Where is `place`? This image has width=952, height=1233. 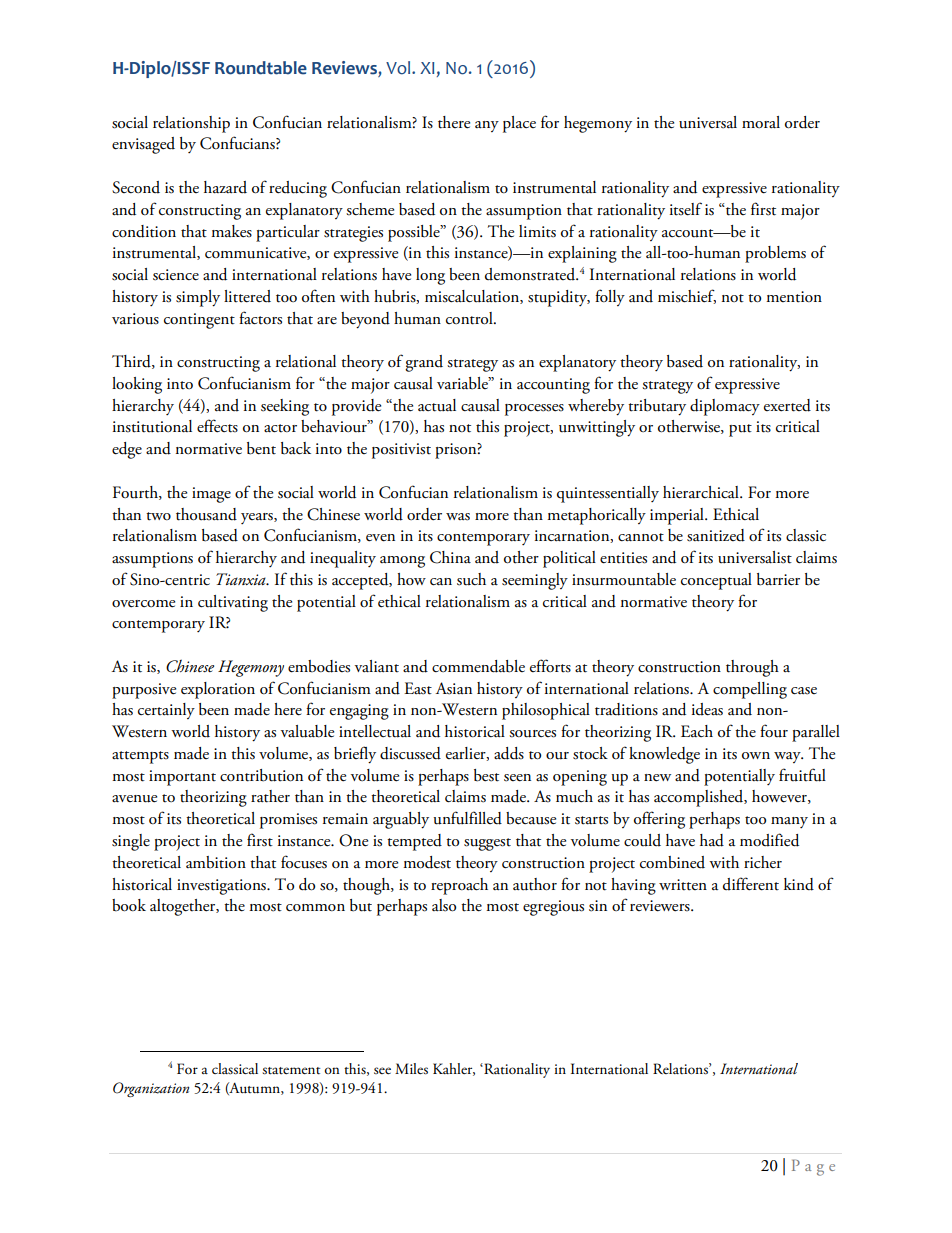 place is located at coordinates (519, 124).
